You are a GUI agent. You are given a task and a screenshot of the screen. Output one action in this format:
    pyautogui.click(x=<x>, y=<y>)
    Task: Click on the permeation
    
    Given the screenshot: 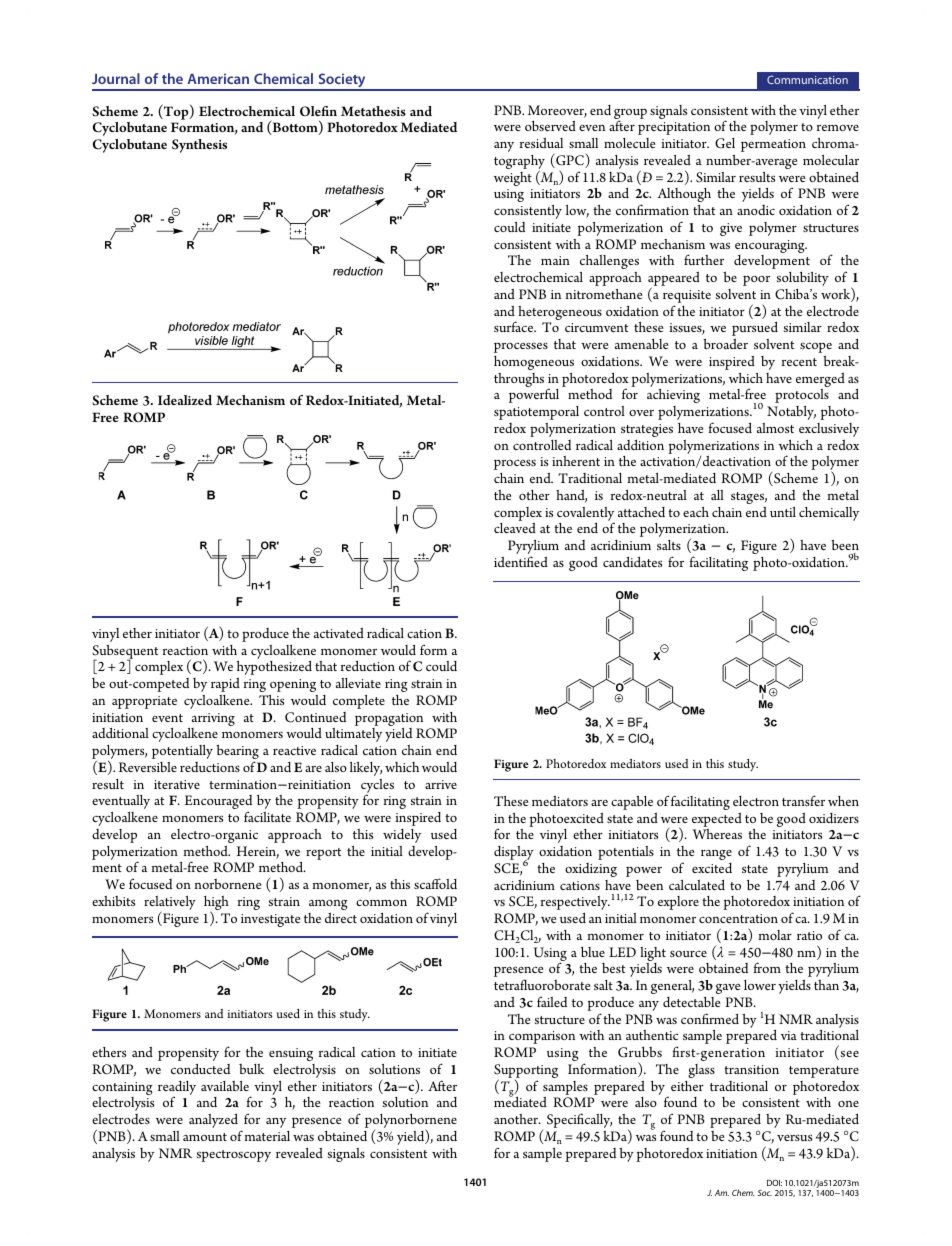 What is the action you would take?
    pyautogui.click(x=773, y=145)
